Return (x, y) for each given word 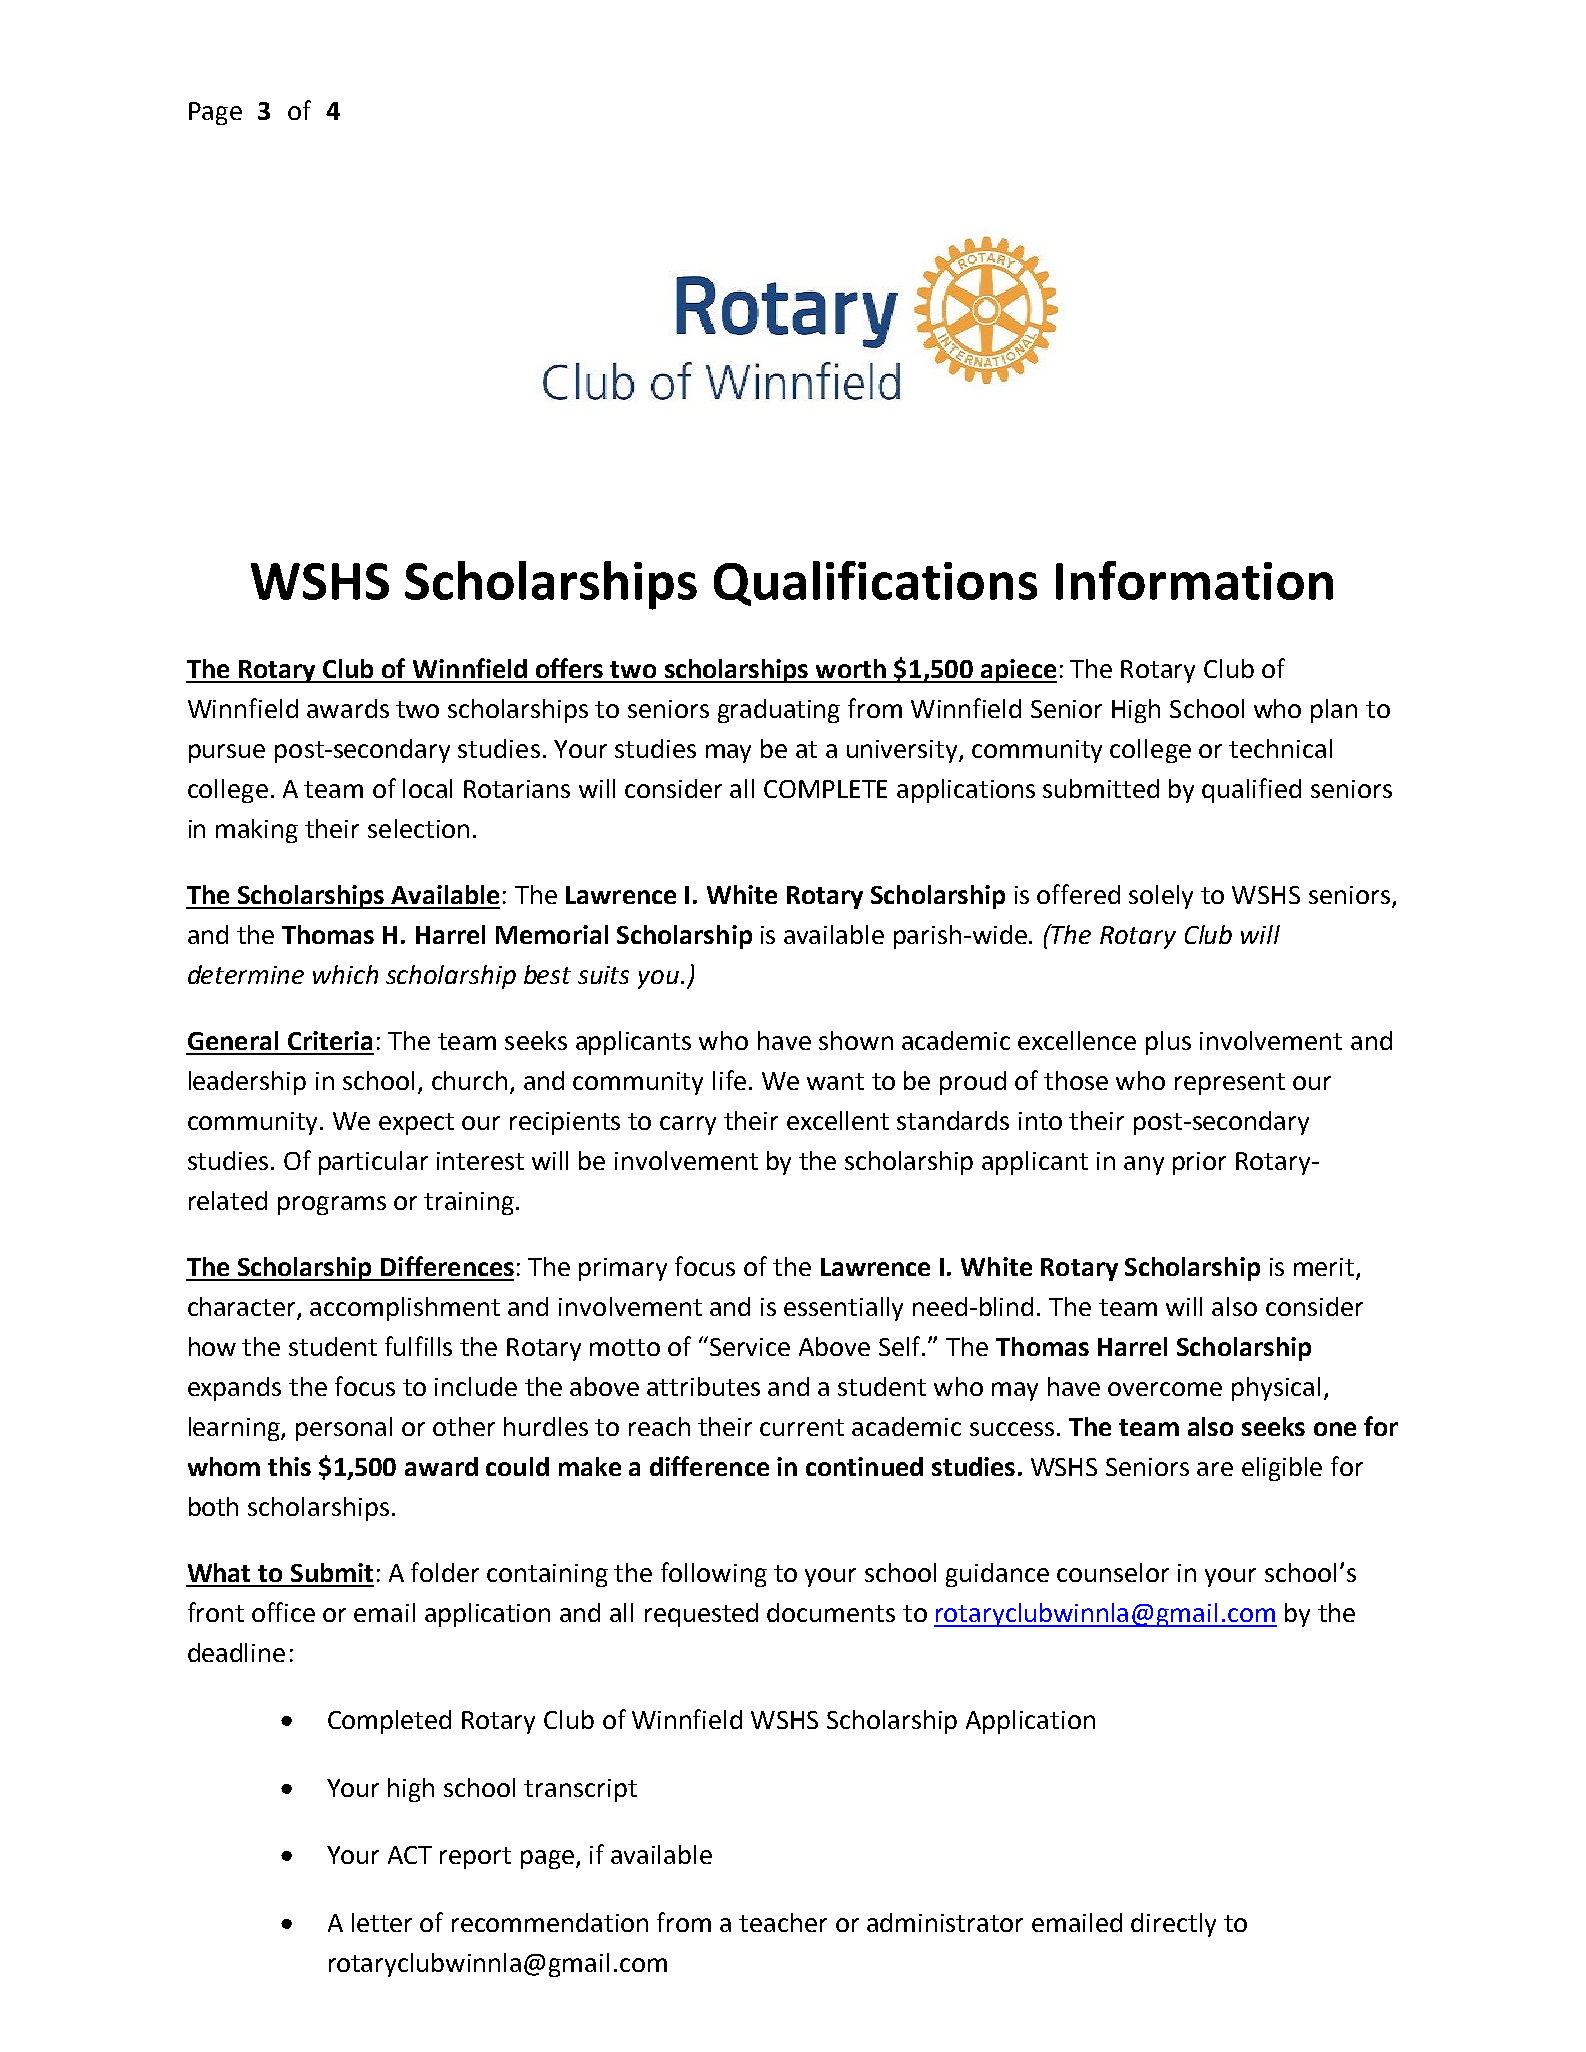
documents (831, 1612)
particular (373, 1163)
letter (382, 1922)
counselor (1113, 1572)
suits (603, 975)
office (283, 1612)
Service (750, 1347)
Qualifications (875, 583)
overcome (1165, 1389)
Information (1194, 580)
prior (1199, 1163)
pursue (227, 753)
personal (344, 1429)
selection (418, 828)
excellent (838, 1120)
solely (1161, 897)
